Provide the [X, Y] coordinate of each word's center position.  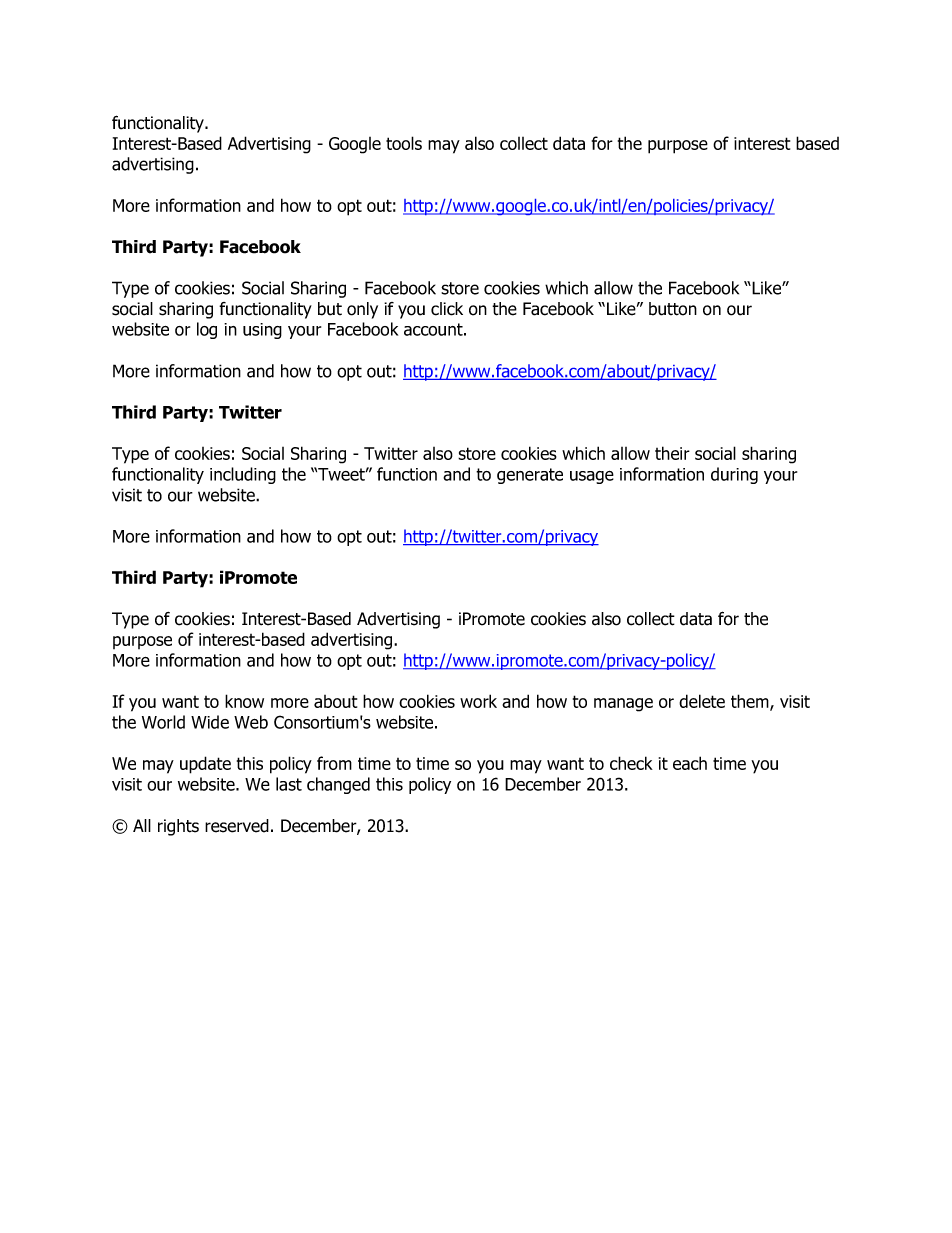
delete [702, 701]
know [244, 701]
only [362, 310]
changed [338, 785]
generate [530, 476]
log [207, 330]
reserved [237, 826]
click [447, 309]
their [672, 453]
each [690, 763]
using [262, 331]
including [243, 475]
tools [404, 143]
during [734, 475]
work [478, 701]
